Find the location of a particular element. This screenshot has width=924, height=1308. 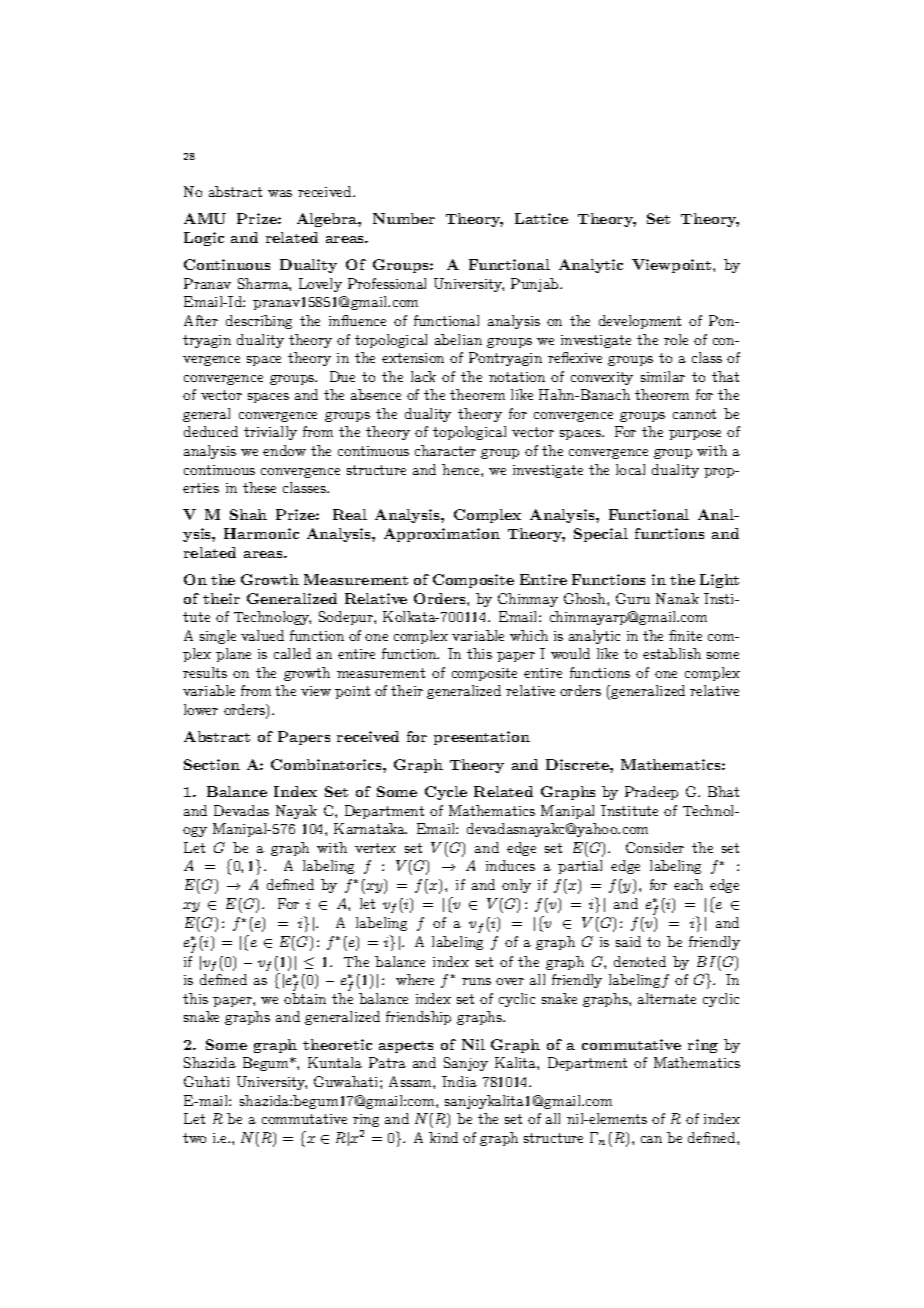

trivially is located at coordinates (270, 433).
